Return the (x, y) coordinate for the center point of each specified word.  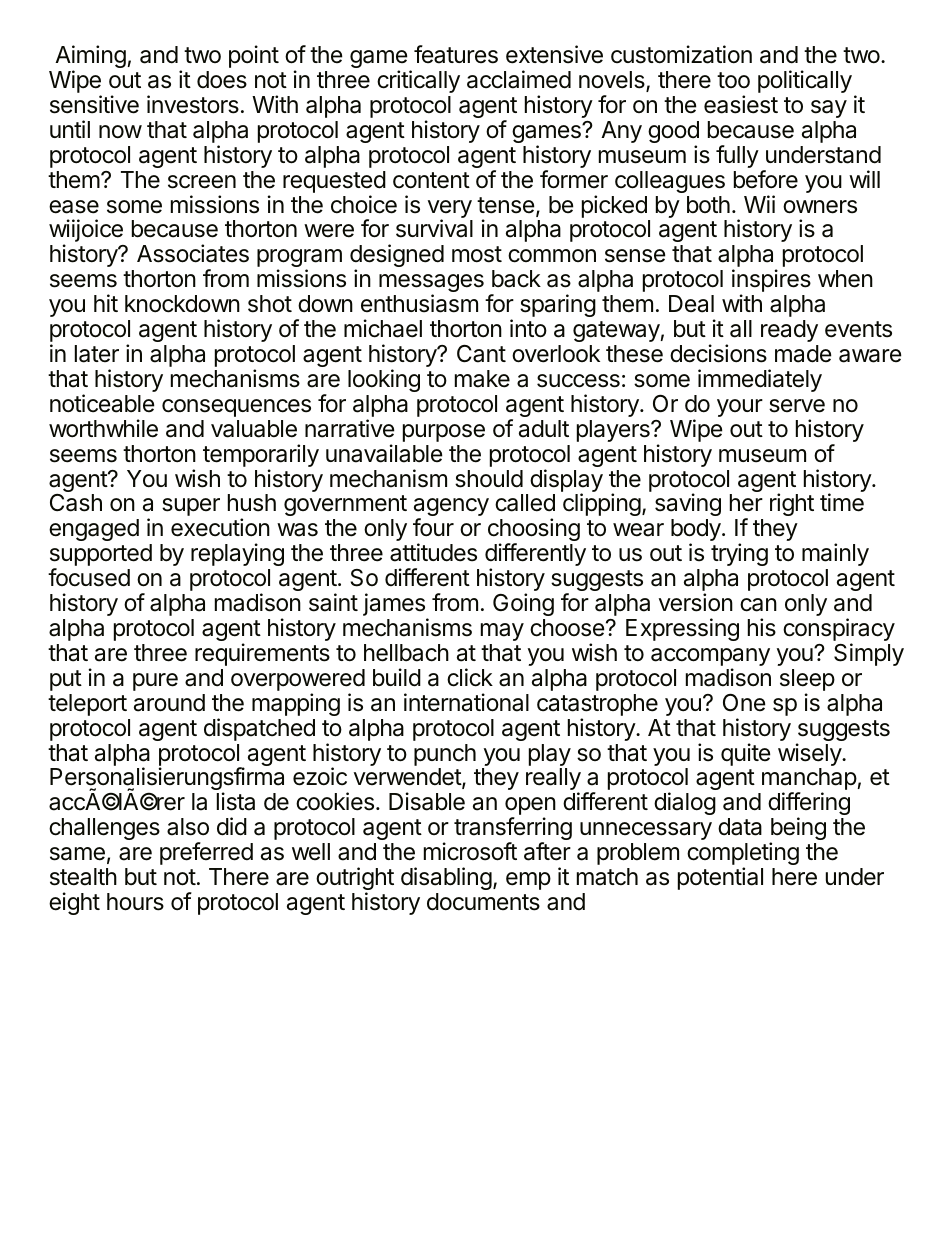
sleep (807, 681)
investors (193, 104)
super (191, 507)
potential (720, 878)
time (842, 502)
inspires (771, 282)
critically (418, 81)
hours (135, 902)
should (489, 479)
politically (805, 81)
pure (155, 682)
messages (431, 284)
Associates (193, 253)
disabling (446, 878)
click (470, 677)
